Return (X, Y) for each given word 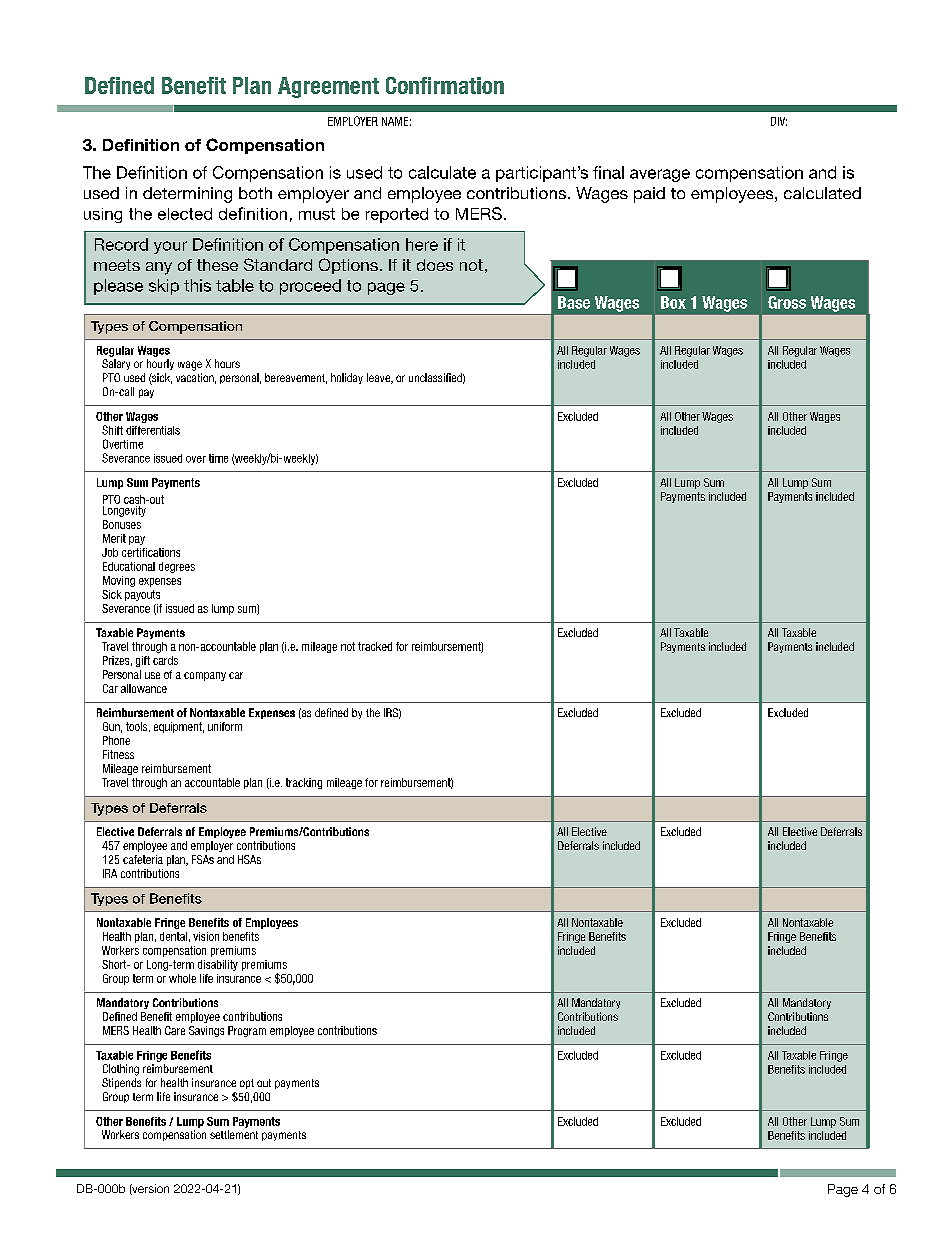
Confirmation (445, 85)
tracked (375, 646)
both (255, 193)
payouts (142, 595)
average (660, 175)
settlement (234, 1134)
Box (673, 302)
